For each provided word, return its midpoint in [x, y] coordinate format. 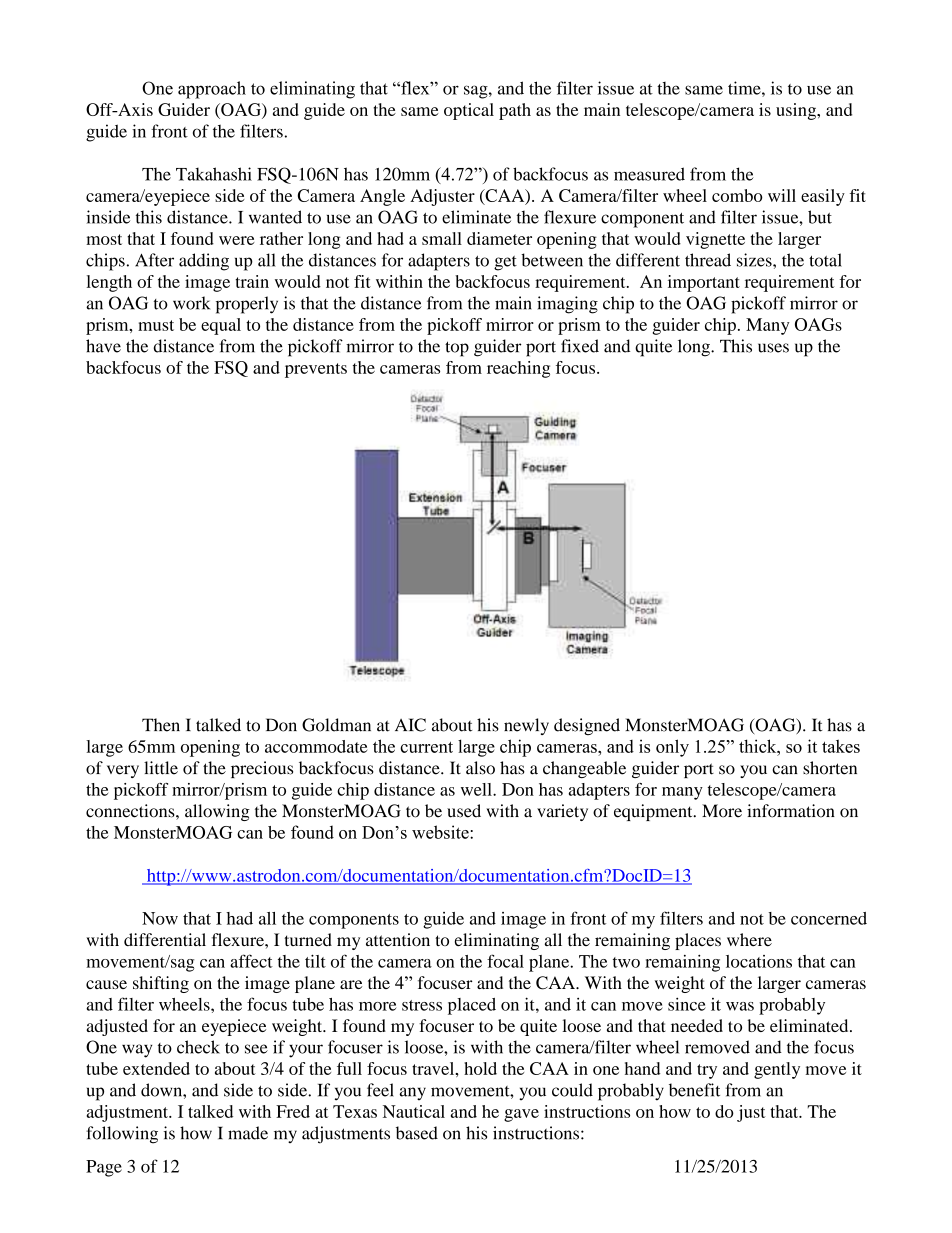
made [248, 1133]
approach [212, 90]
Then [161, 725]
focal [505, 961]
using [797, 111]
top [457, 349]
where [749, 939]
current [426, 747]
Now [160, 918]
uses [773, 348]
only [672, 748]
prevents [316, 370]
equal [221, 326]
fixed [580, 346]
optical [469, 111]
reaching [518, 369]
